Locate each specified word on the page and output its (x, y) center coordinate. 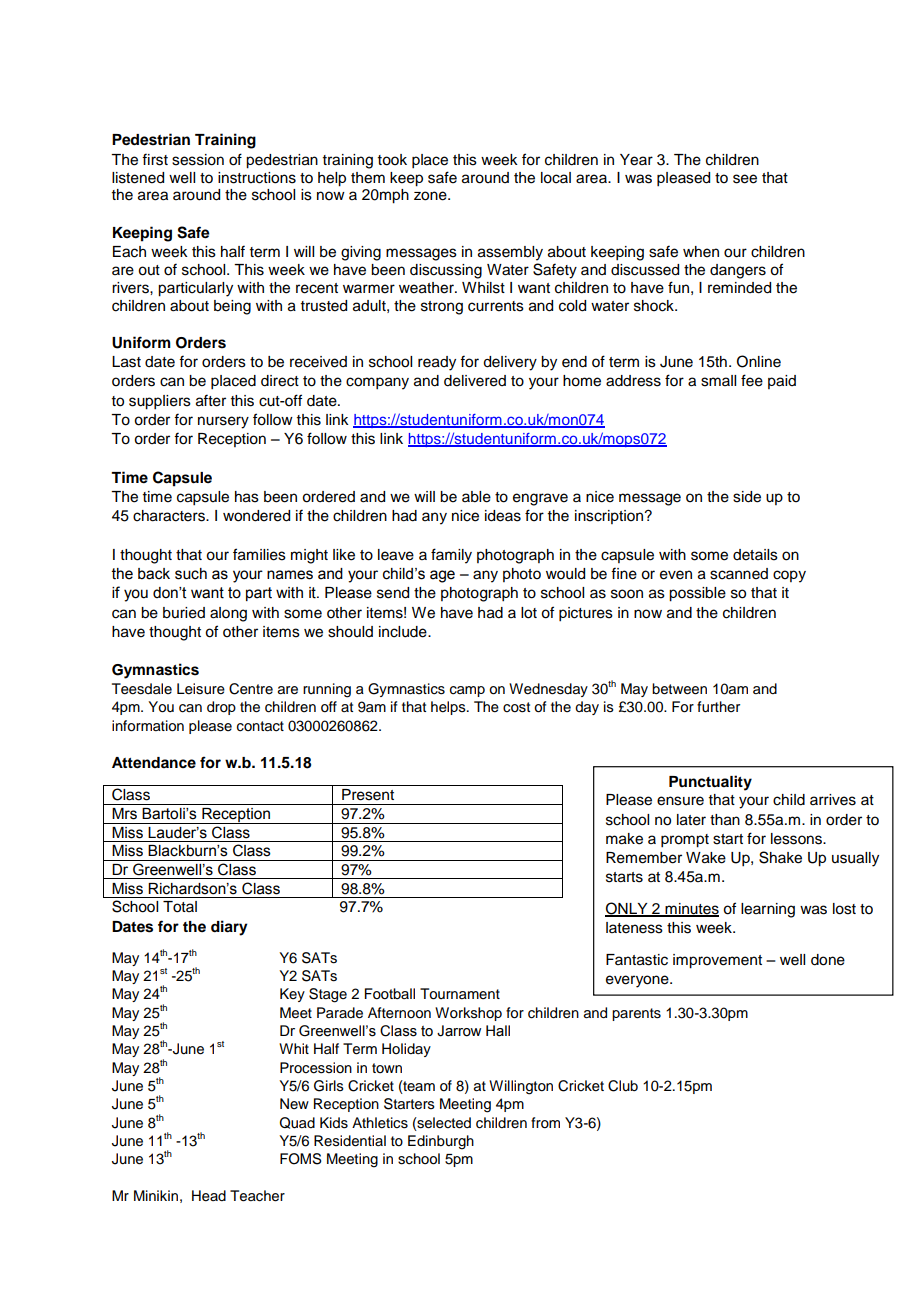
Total (180, 907)
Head (209, 1196)
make (624, 839)
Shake (780, 857)
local (556, 178)
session (198, 160)
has (247, 497)
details (755, 555)
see (745, 179)
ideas (503, 516)
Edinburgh (441, 1142)
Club (623, 1086)
